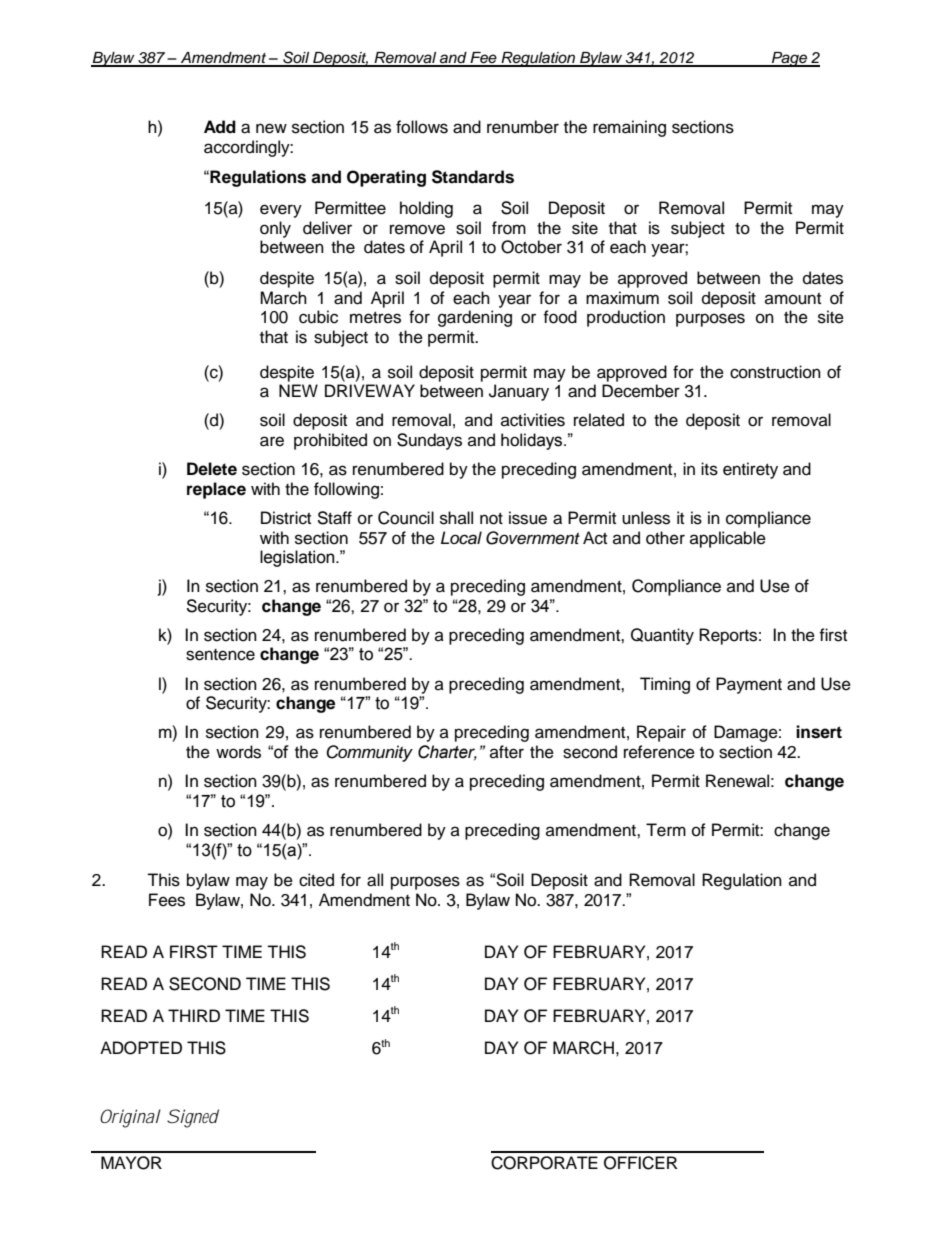  What do you see at coordinates (422, 127) in the screenshot?
I see `follows` at bounding box center [422, 127].
